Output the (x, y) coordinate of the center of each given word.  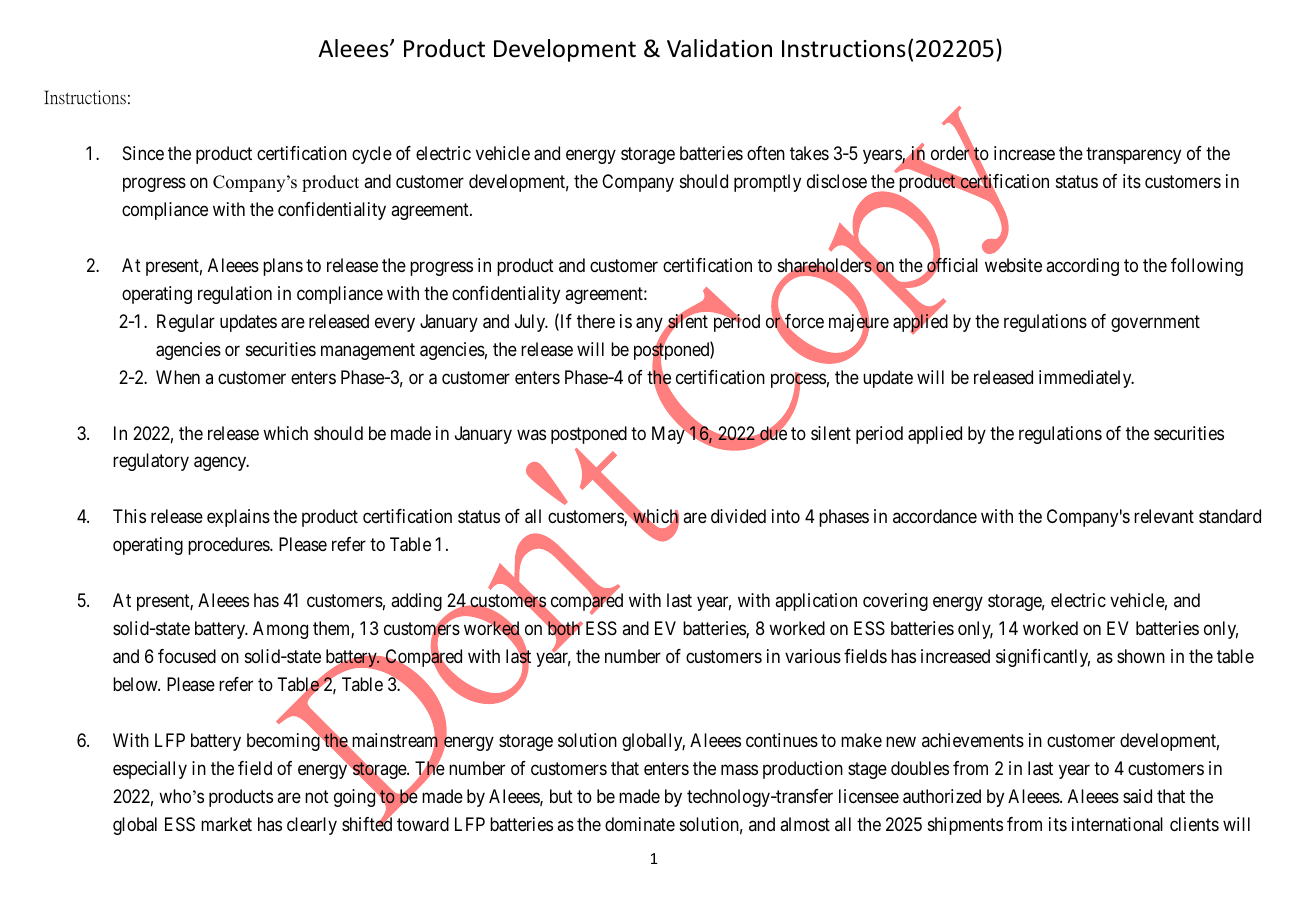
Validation (719, 48)
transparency (1133, 155)
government (1155, 323)
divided (738, 516)
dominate (640, 824)
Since (143, 153)
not (317, 796)
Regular (186, 323)
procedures (229, 546)
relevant (1164, 516)
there (596, 321)
